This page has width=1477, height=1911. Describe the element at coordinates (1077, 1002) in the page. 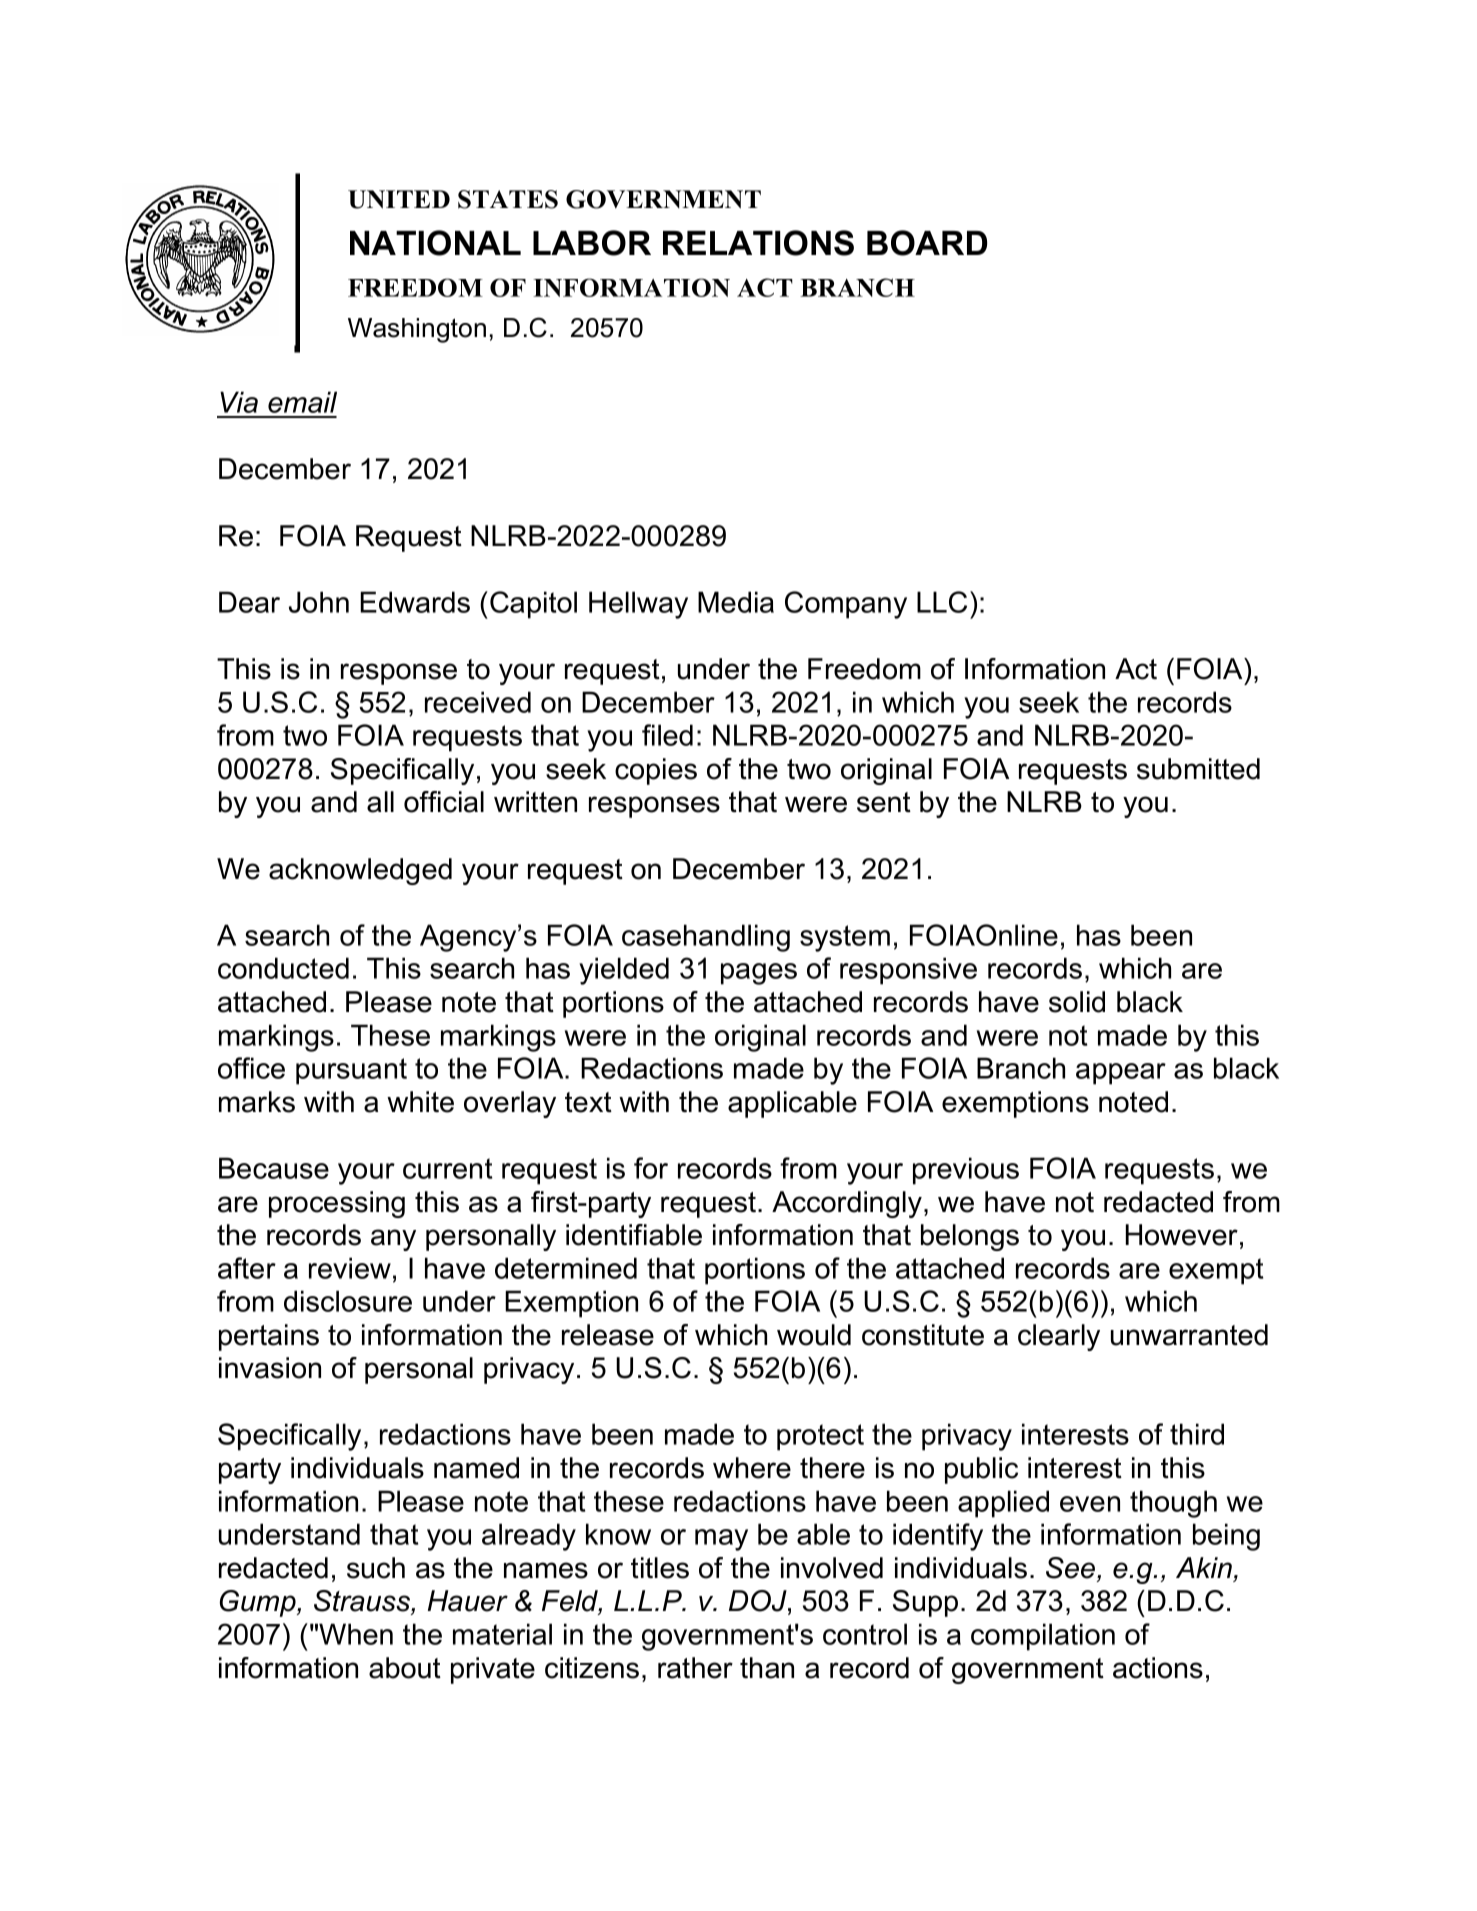

I see `solid` at that location.
